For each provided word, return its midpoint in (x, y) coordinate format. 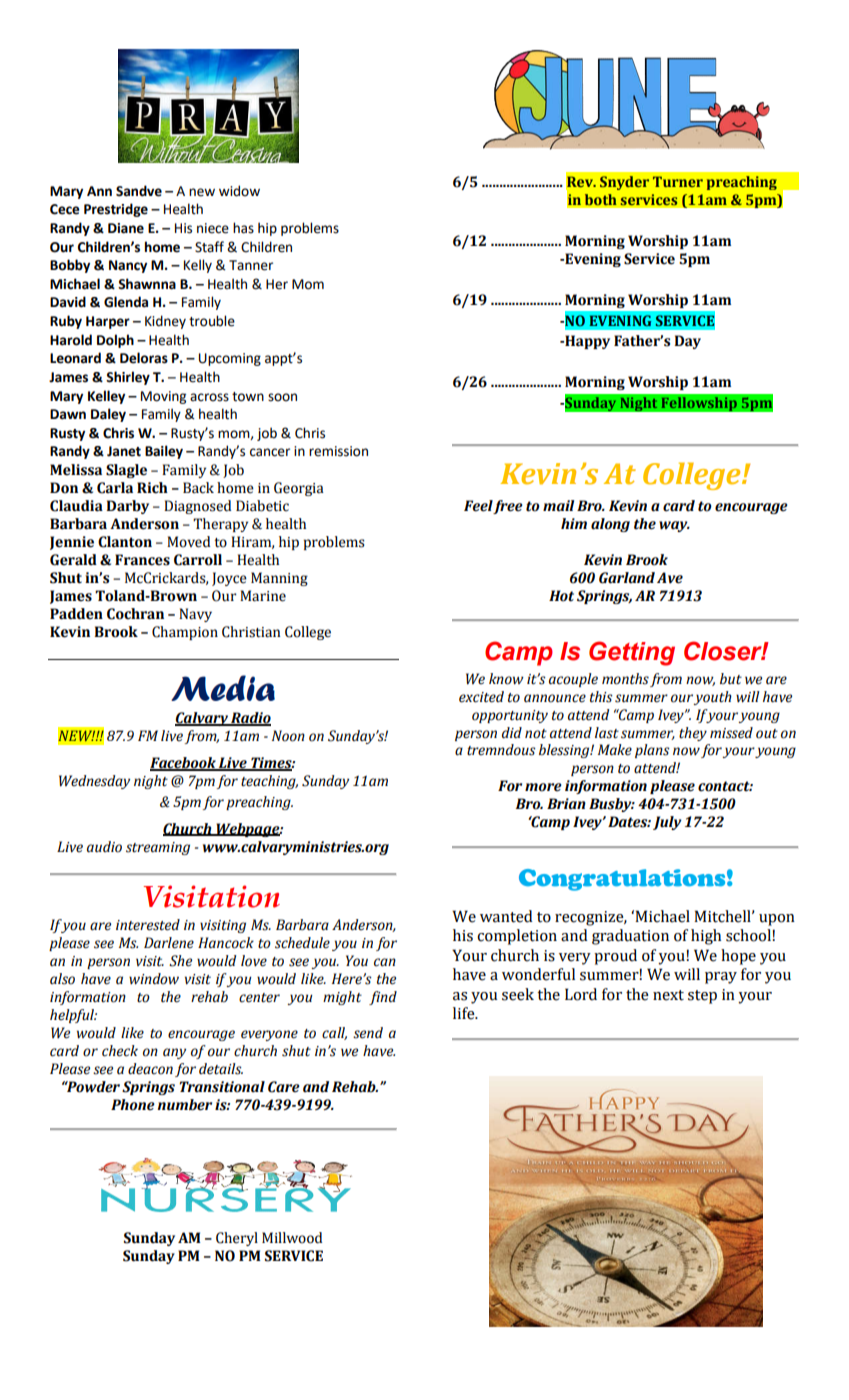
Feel (479, 507)
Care (284, 1087)
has (243, 228)
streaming (158, 848)
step (702, 997)
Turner (678, 181)
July (667, 823)
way (674, 526)
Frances (142, 560)
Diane (126, 228)
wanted (506, 916)
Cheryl (237, 1239)
